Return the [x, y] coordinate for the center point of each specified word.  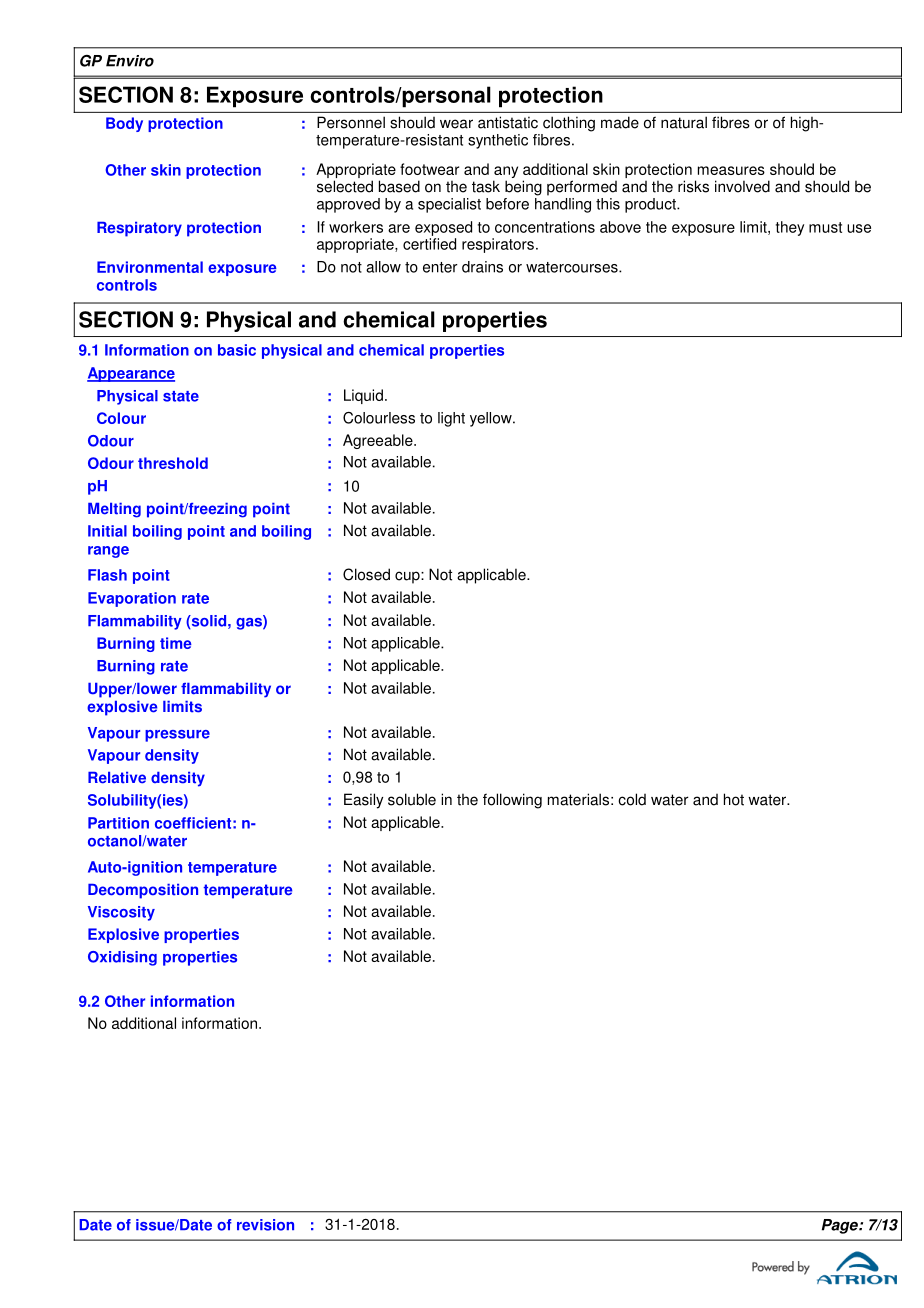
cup [408, 577]
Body [124, 124]
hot [734, 799]
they [790, 228]
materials [578, 799]
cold [632, 799]
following [512, 801]
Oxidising [122, 958]
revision [265, 1225]
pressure [177, 736]
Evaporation [132, 599]
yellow [492, 419]
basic [237, 350]
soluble [412, 799]
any [505, 173]
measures [731, 170]
